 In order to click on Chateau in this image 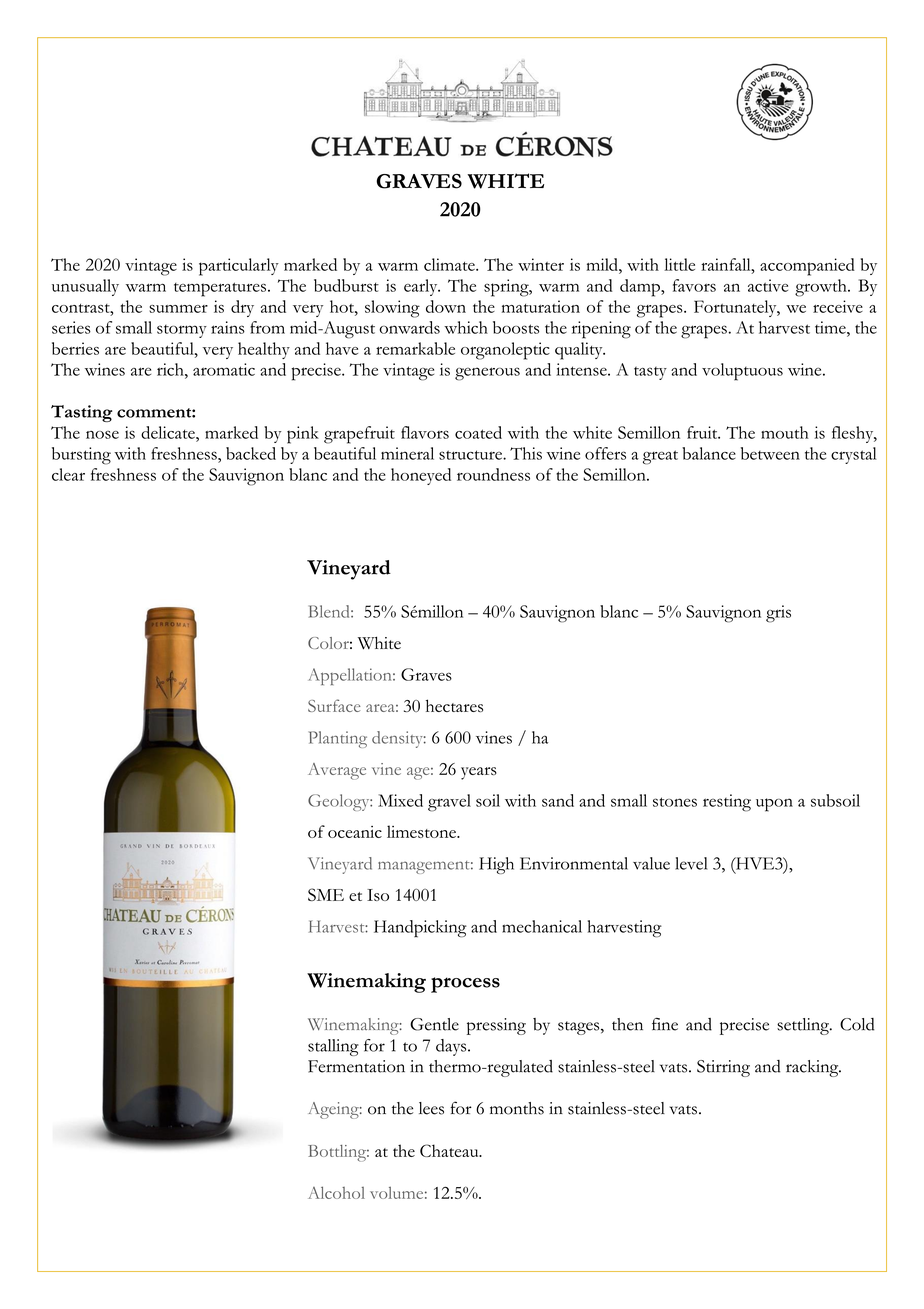, I will do `click(450, 1150)`.
